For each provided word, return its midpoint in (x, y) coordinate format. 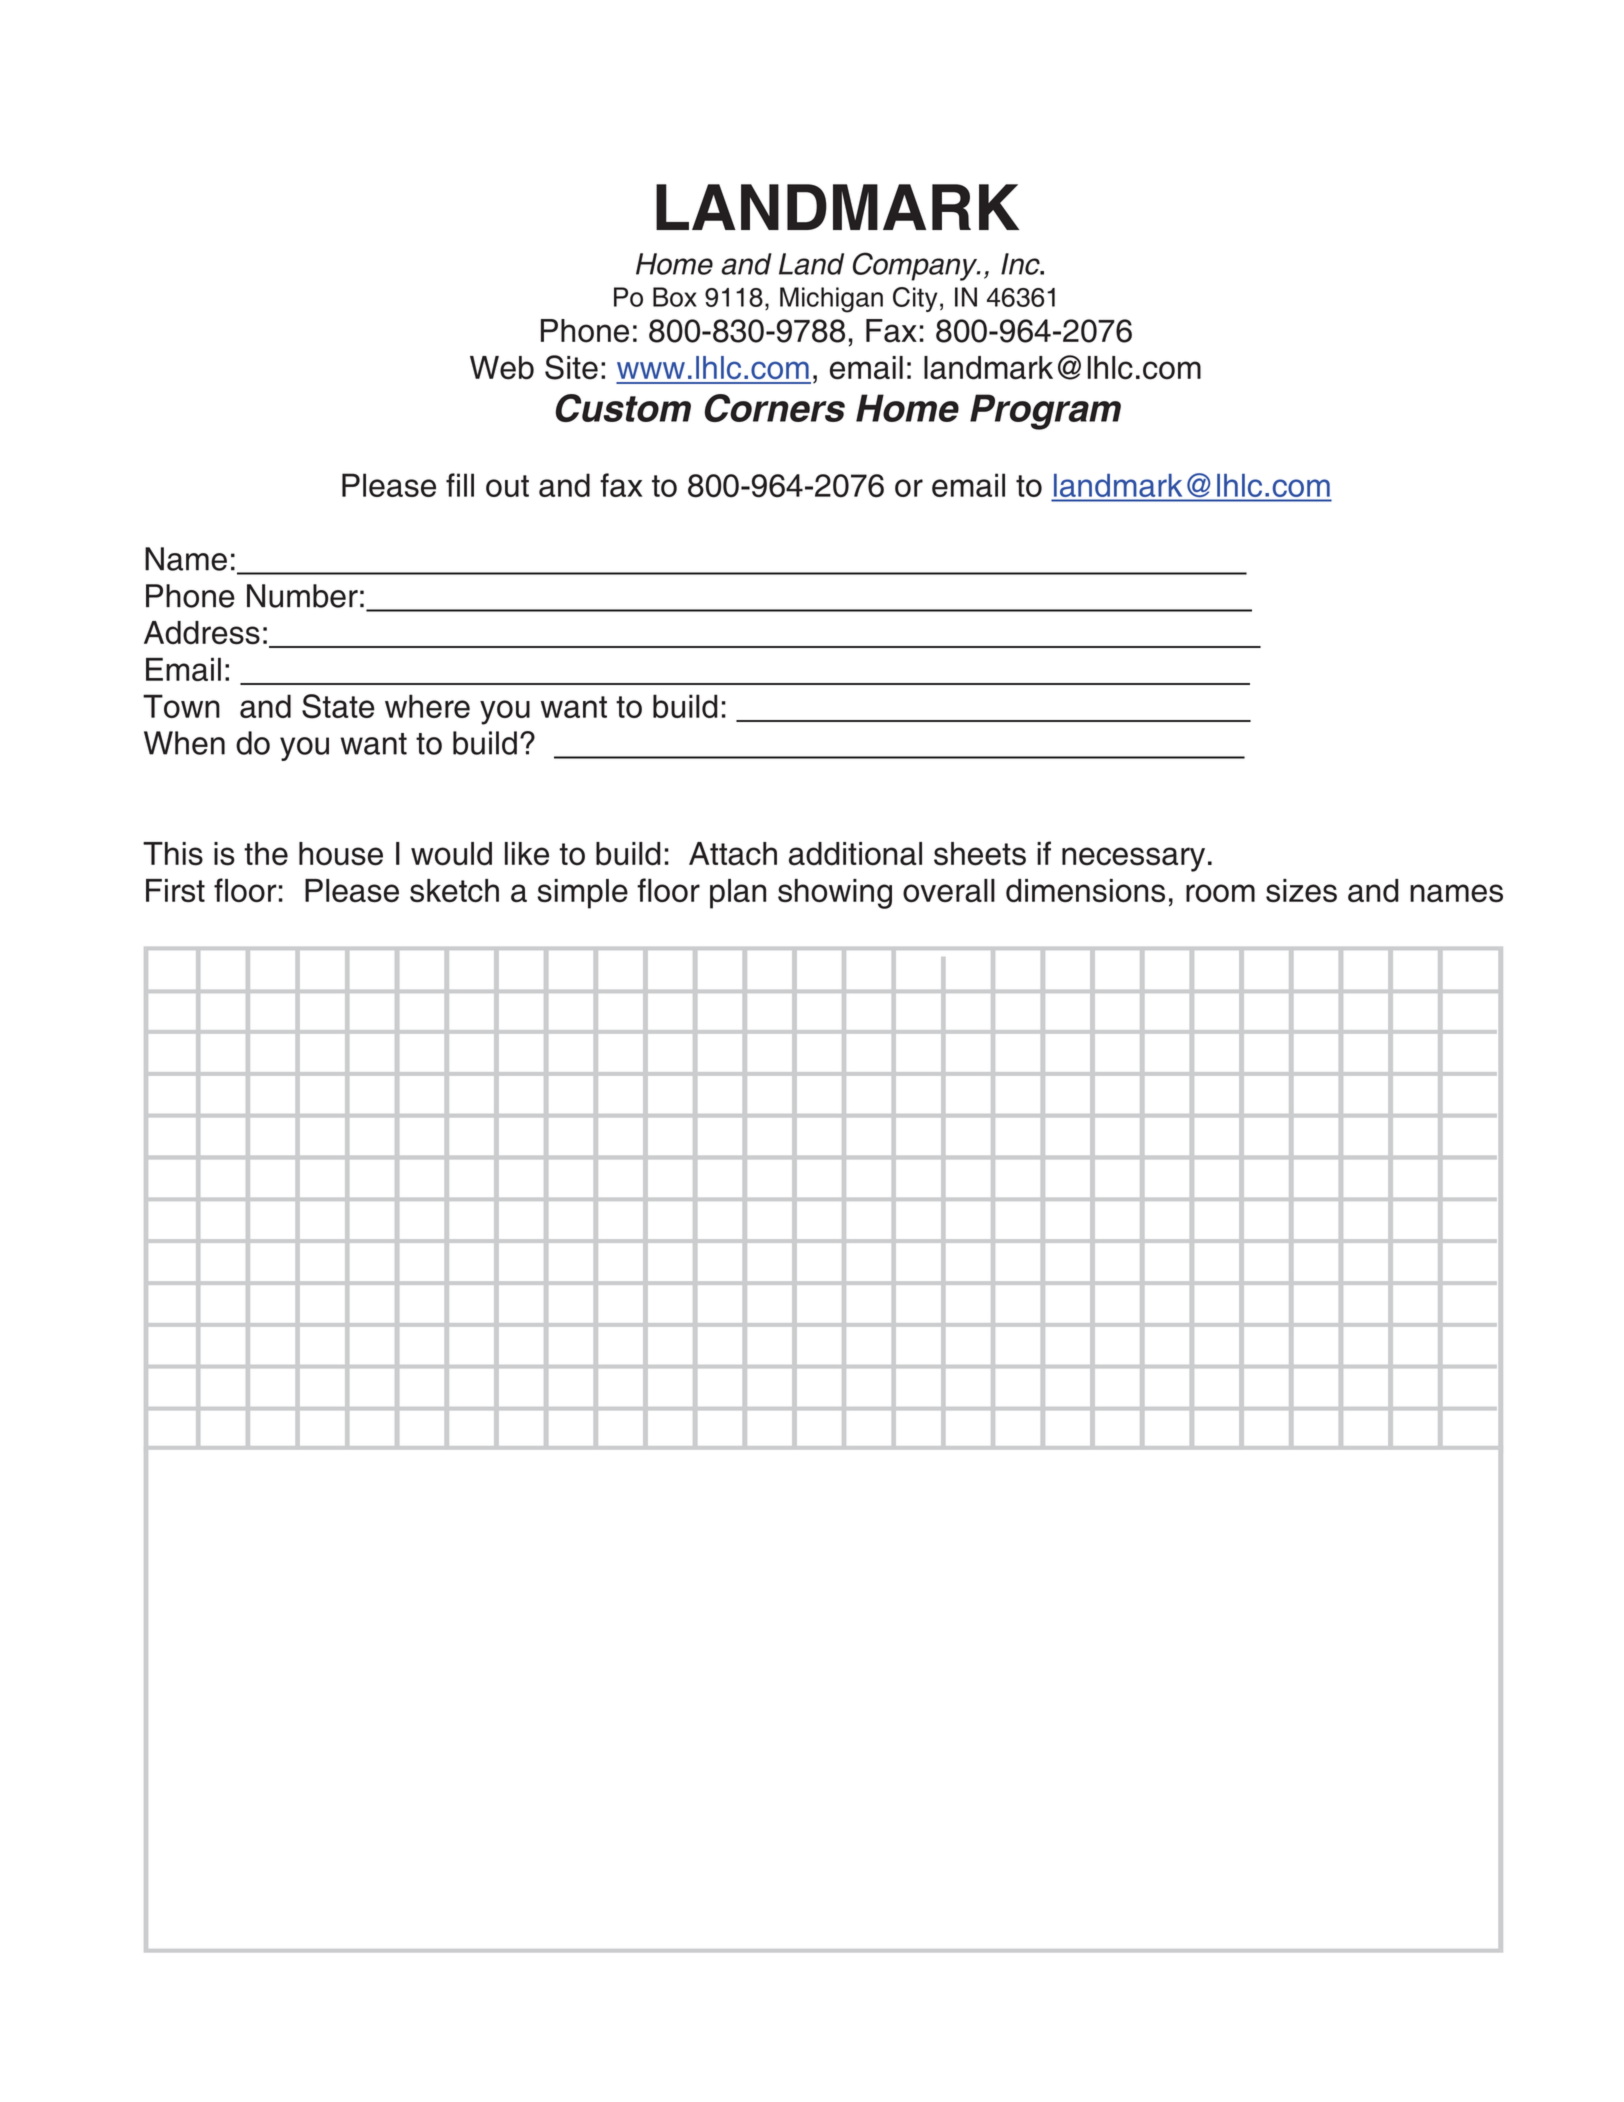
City (915, 299)
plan (738, 894)
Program (1045, 412)
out (507, 486)
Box (675, 297)
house (341, 854)
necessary (1133, 859)
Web (502, 368)
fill (460, 485)
